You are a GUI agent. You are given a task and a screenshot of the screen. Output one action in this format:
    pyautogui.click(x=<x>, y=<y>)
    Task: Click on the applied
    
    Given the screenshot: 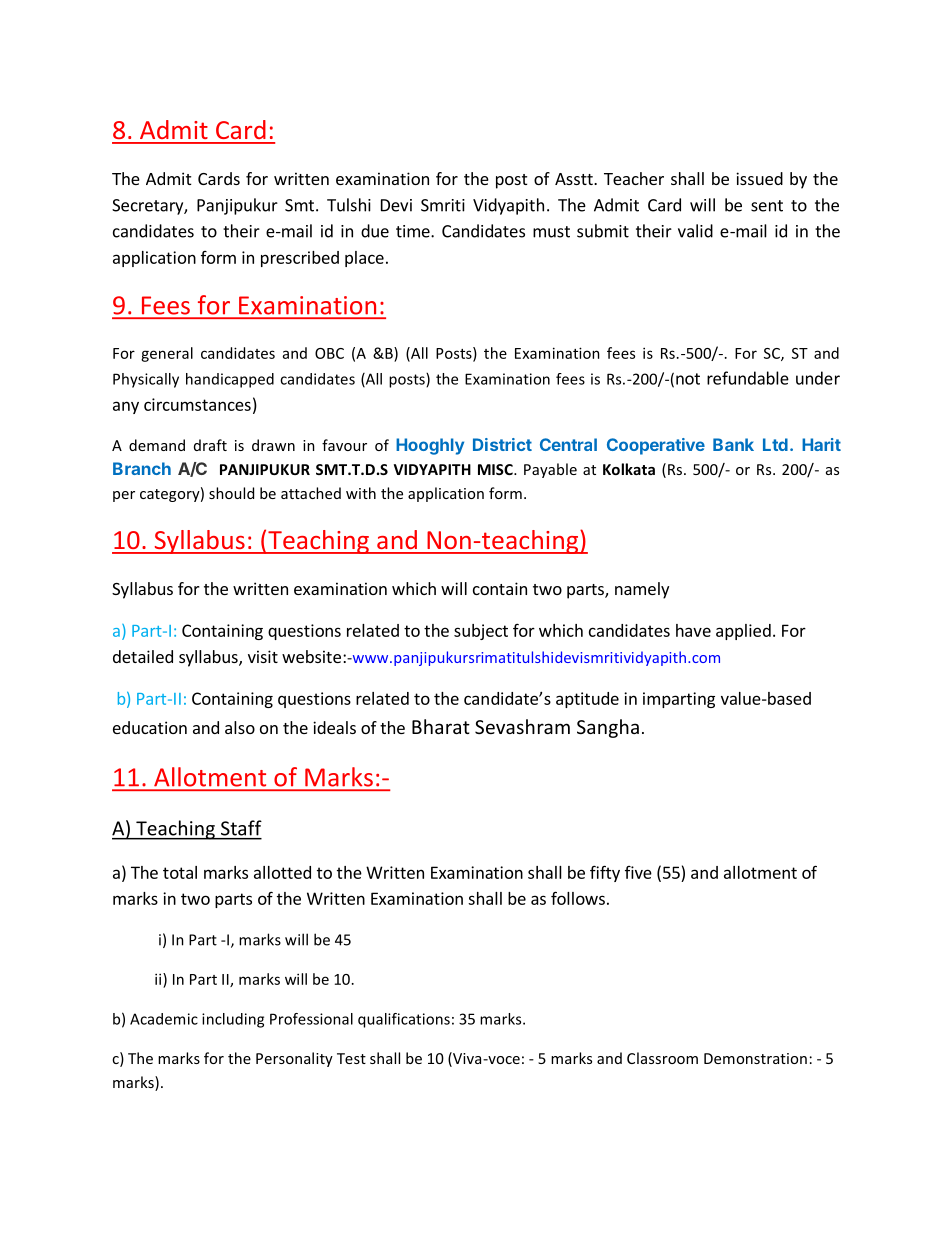 What is the action you would take?
    pyautogui.click(x=743, y=632)
